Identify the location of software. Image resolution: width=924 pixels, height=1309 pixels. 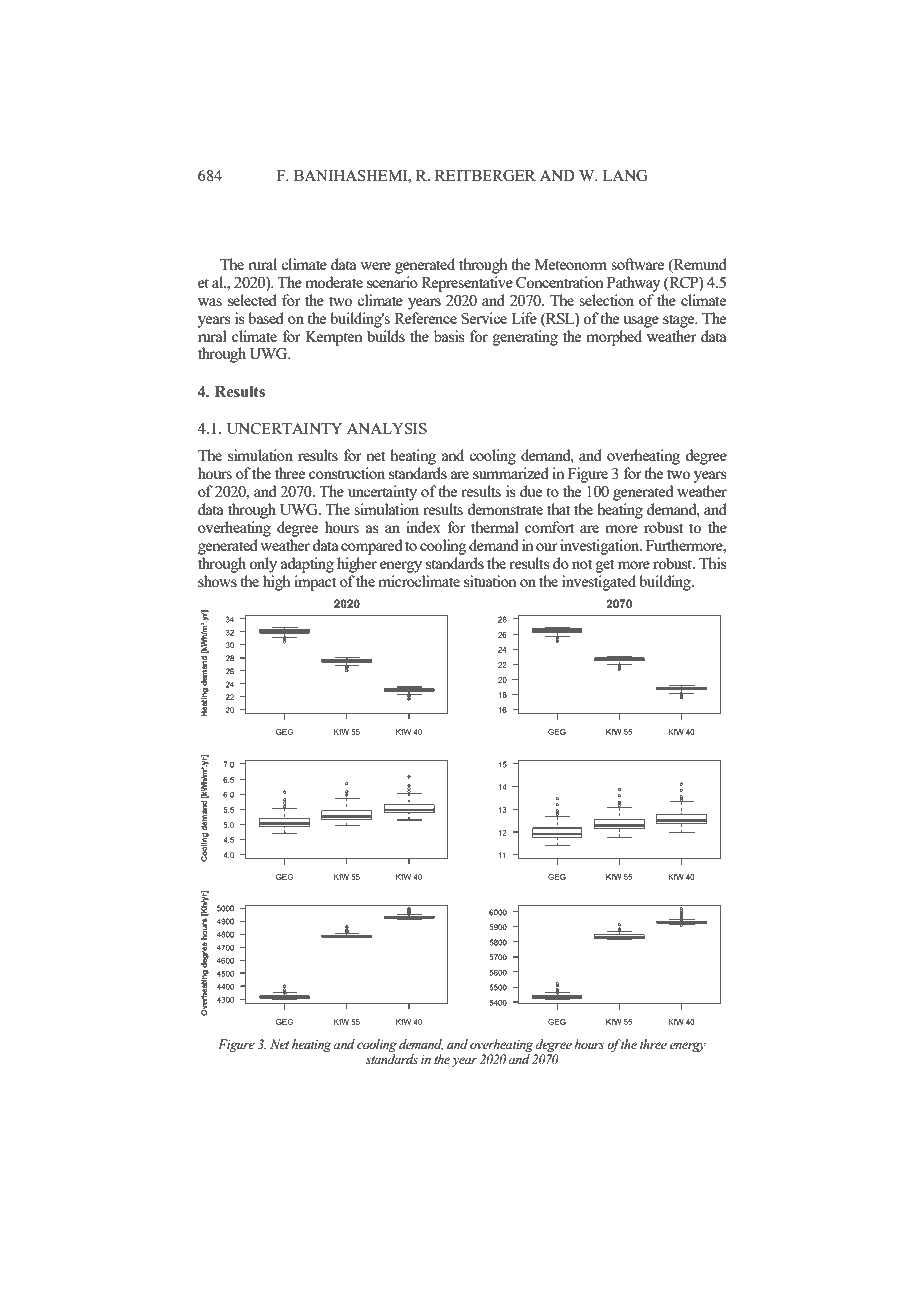
(637, 264).
